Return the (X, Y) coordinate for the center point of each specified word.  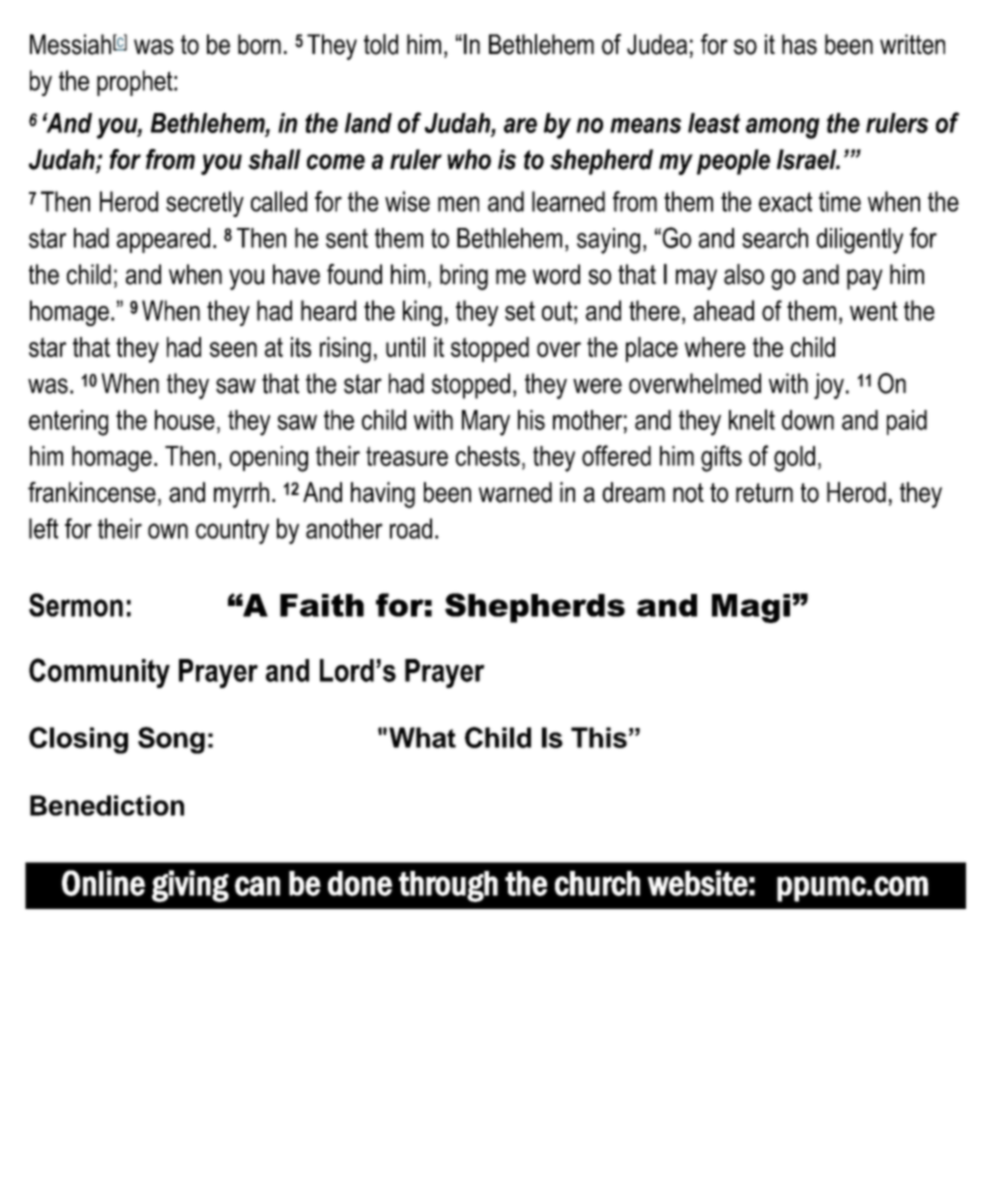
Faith (322, 605)
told (381, 44)
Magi (751, 608)
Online (103, 883)
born (259, 44)
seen (233, 349)
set (520, 311)
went (874, 311)
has (799, 44)
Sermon (76, 605)
